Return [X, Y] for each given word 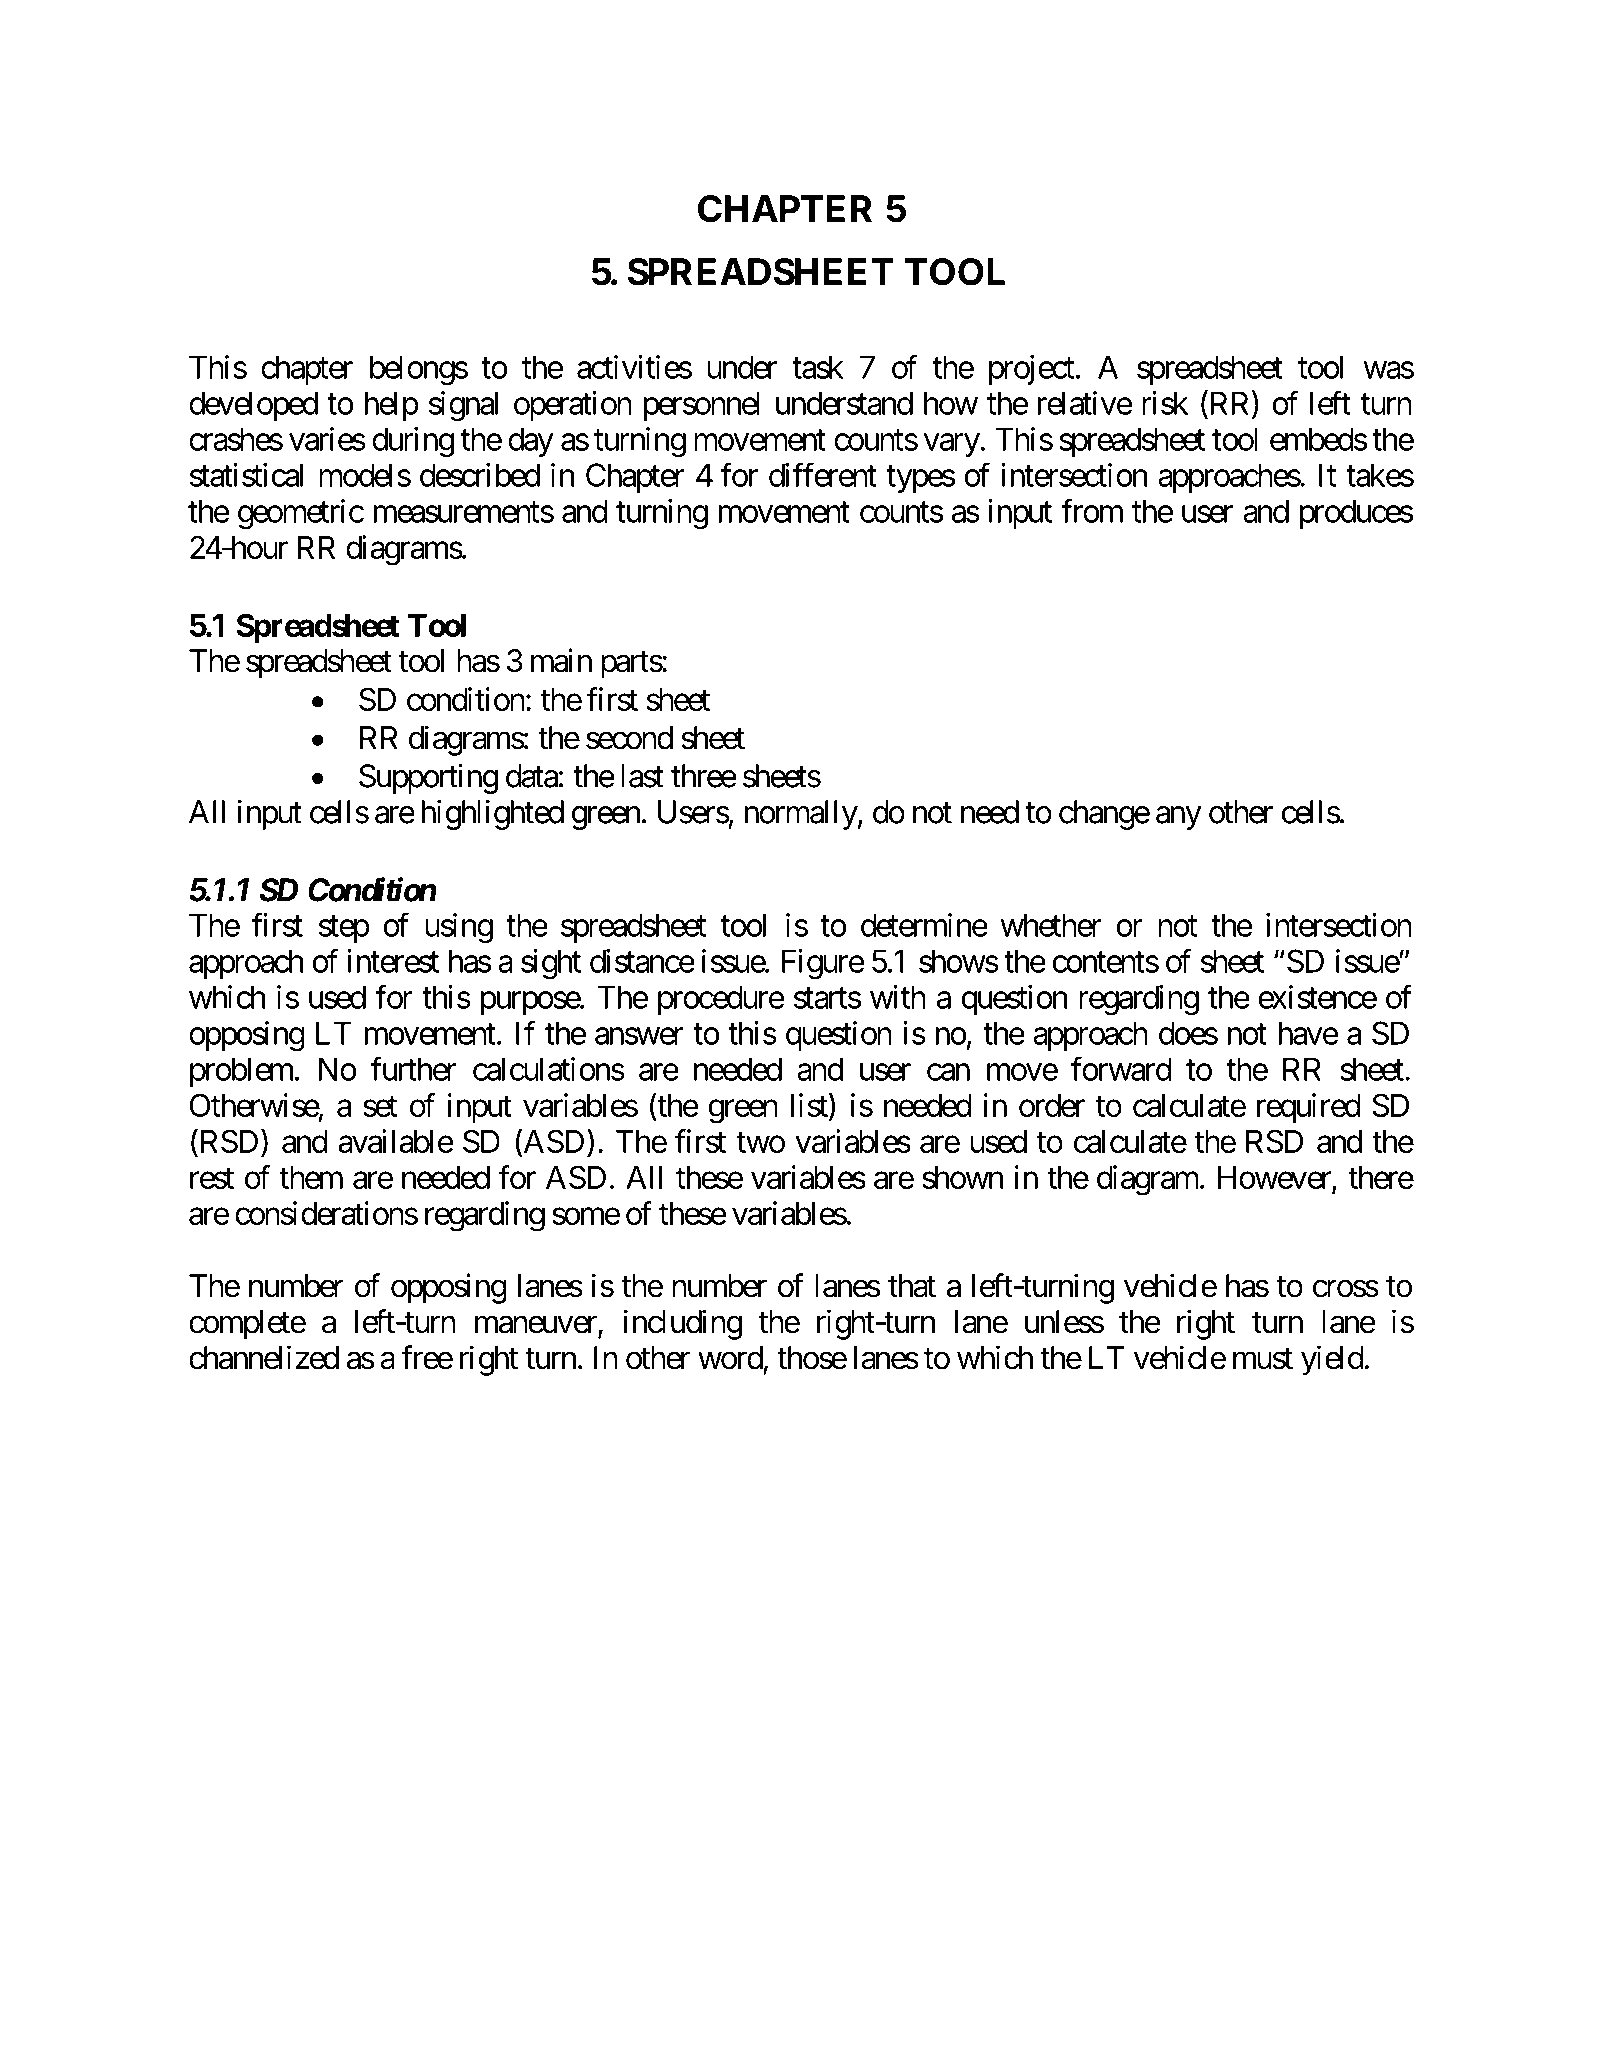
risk [1165, 403]
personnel [702, 406]
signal [463, 406]
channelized [264, 1357]
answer [639, 1036]
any [1179, 818]
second [629, 738]
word [730, 1358]
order [1052, 1105]
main [561, 660]
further [414, 1069]
